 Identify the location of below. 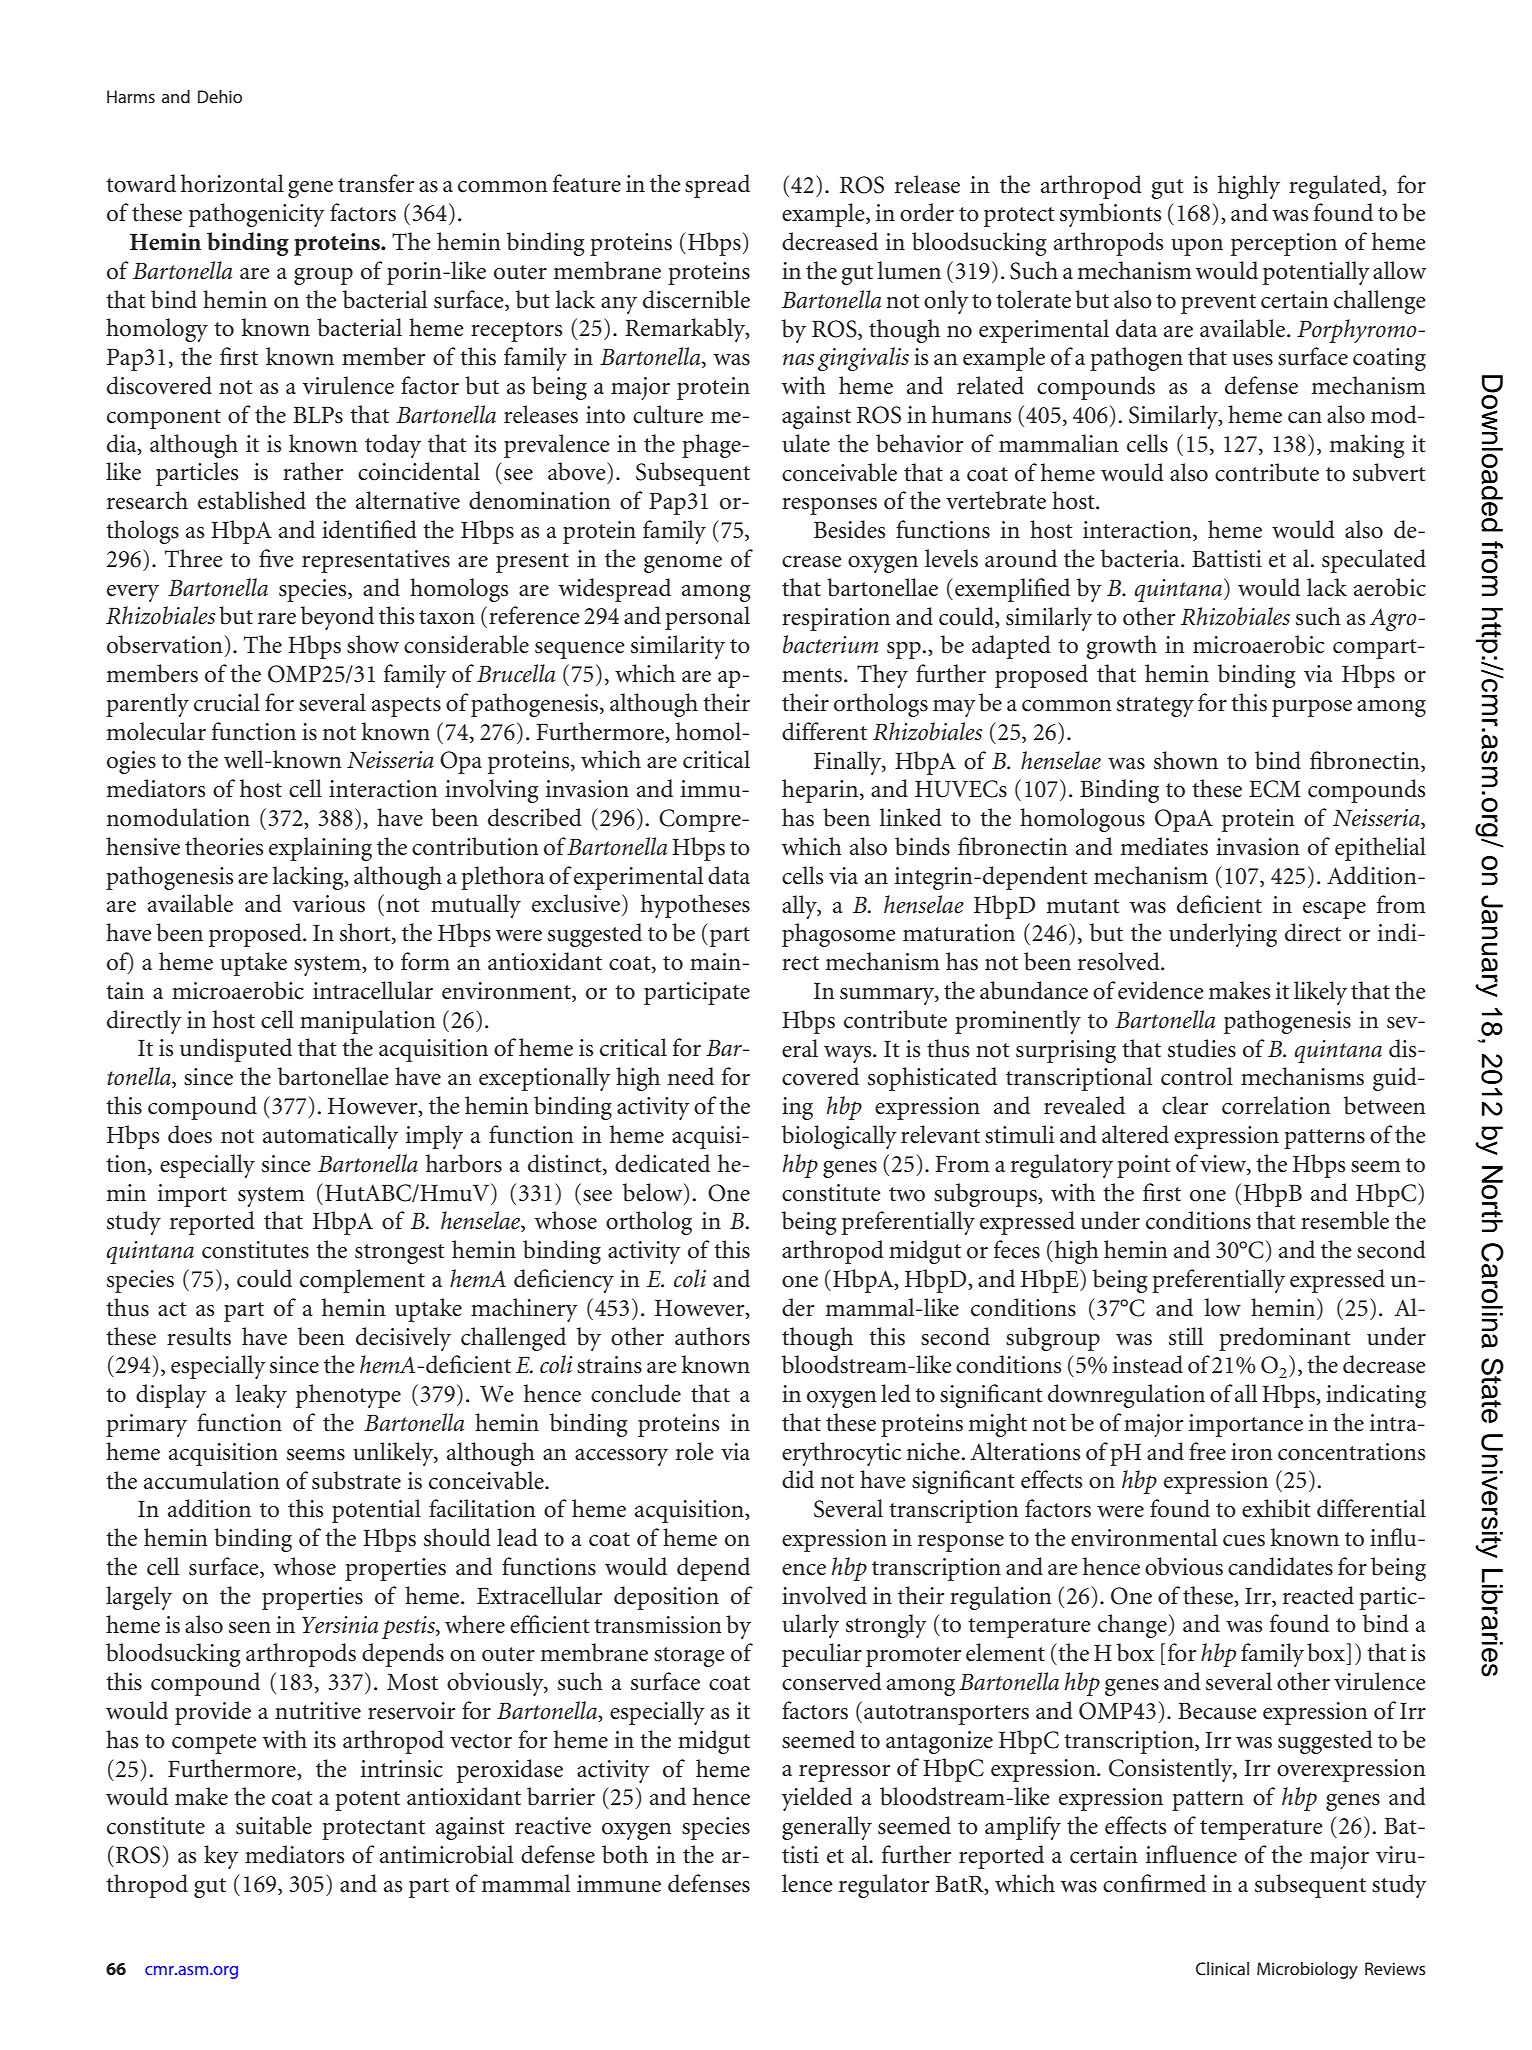
(654, 1192).
